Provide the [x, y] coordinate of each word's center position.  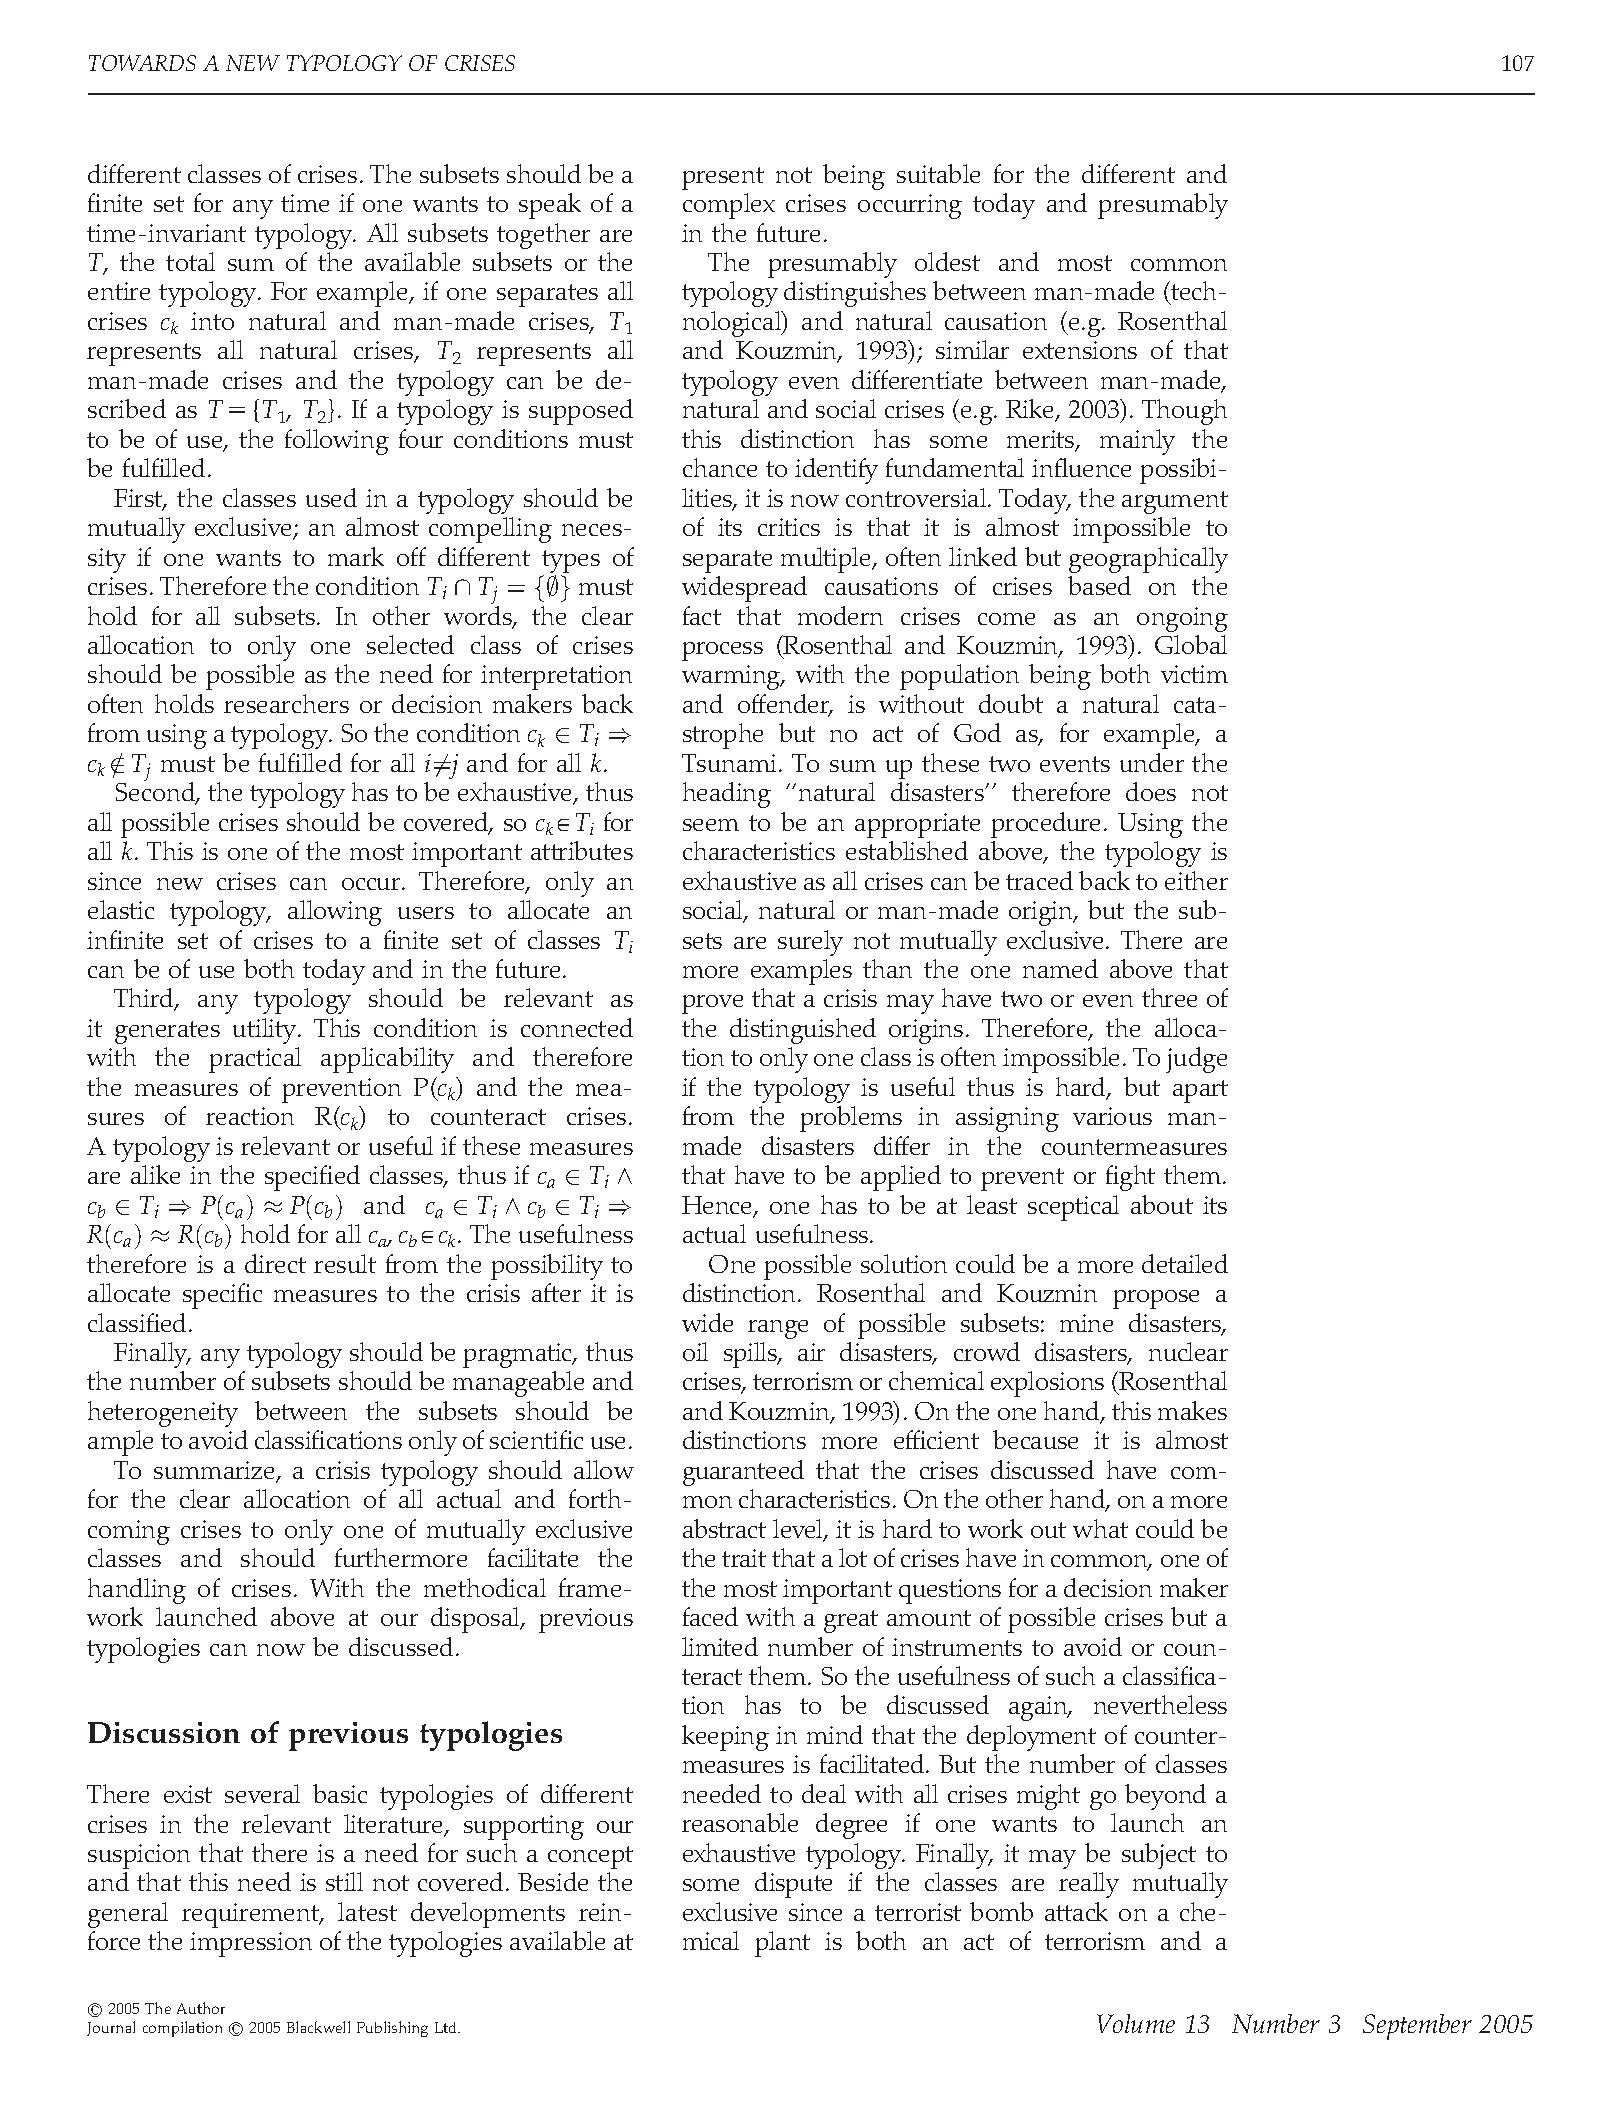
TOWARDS [142, 63]
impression [251, 1944]
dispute [793, 1885]
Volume [1136, 2023]
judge [1196, 1060]
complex [729, 206]
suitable [938, 173]
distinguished [803, 1031]
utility [266, 1031]
